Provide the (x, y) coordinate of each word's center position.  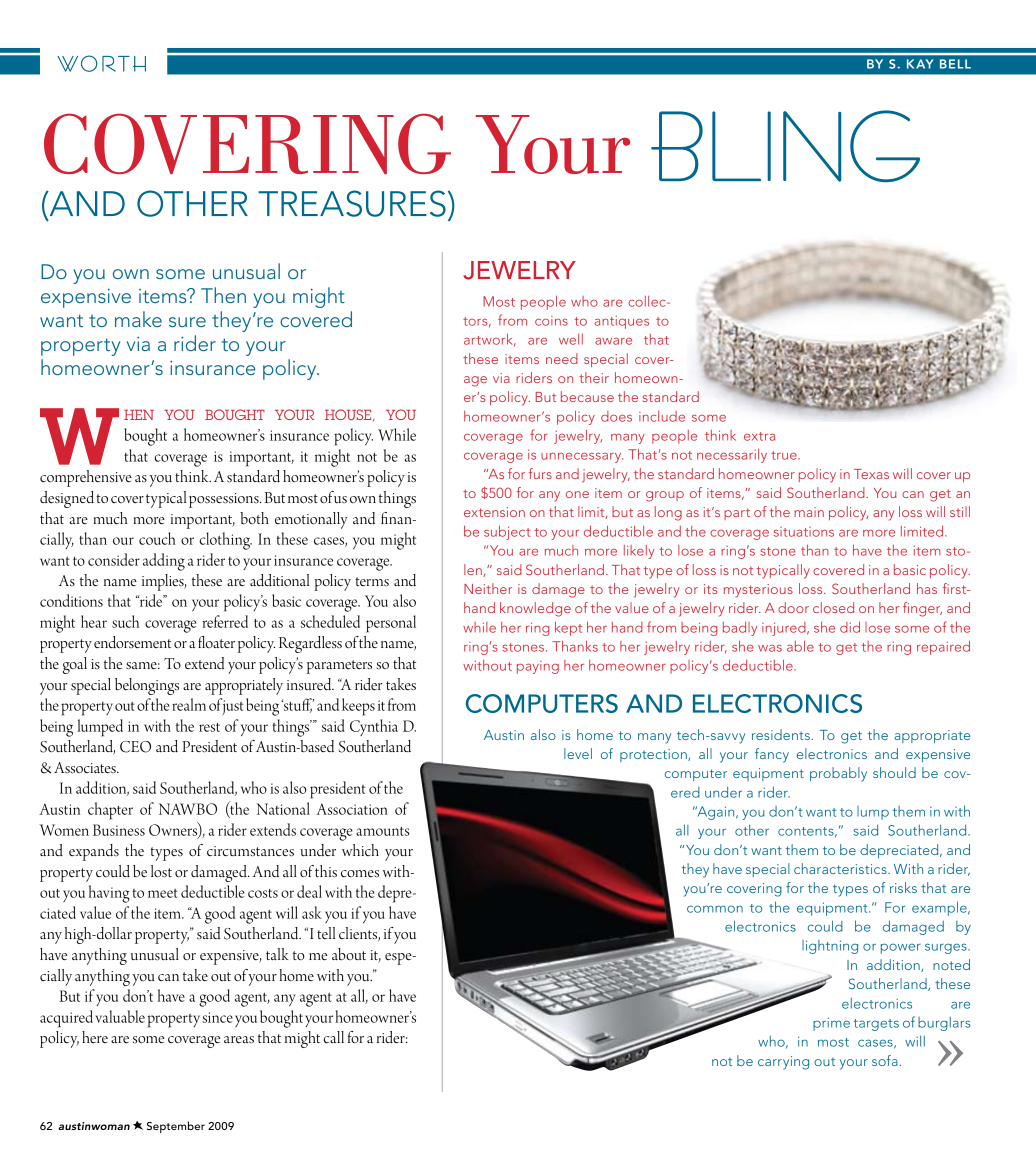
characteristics (841, 868)
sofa (885, 1060)
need (562, 358)
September (176, 1127)
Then (223, 295)
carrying (783, 1063)
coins (551, 321)
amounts (383, 831)
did (850, 627)
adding (164, 562)
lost (161, 871)
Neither (488, 588)
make (138, 319)
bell (955, 64)
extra (759, 436)
